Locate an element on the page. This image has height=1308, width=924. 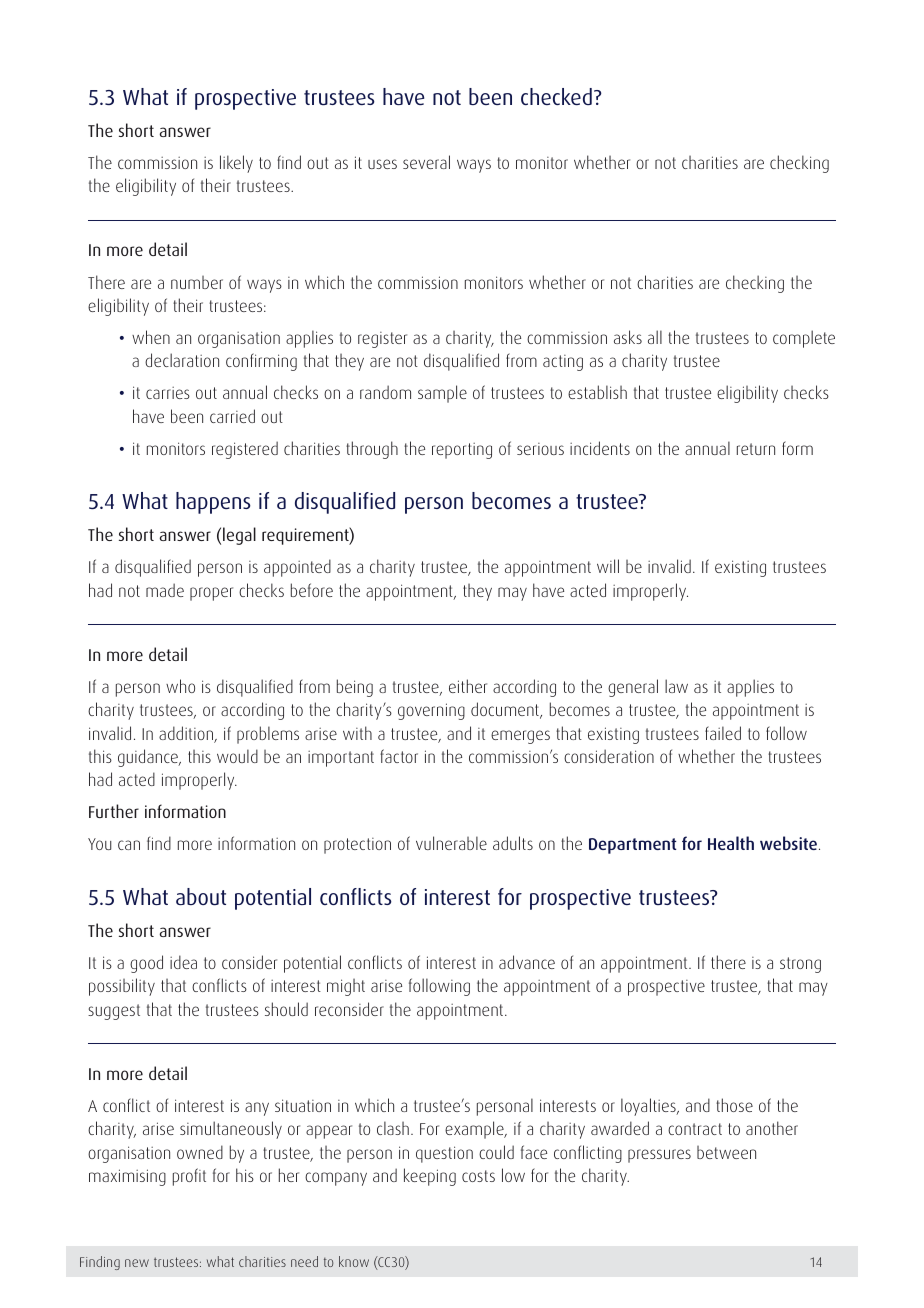
several is located at coordinates (426, 162).
